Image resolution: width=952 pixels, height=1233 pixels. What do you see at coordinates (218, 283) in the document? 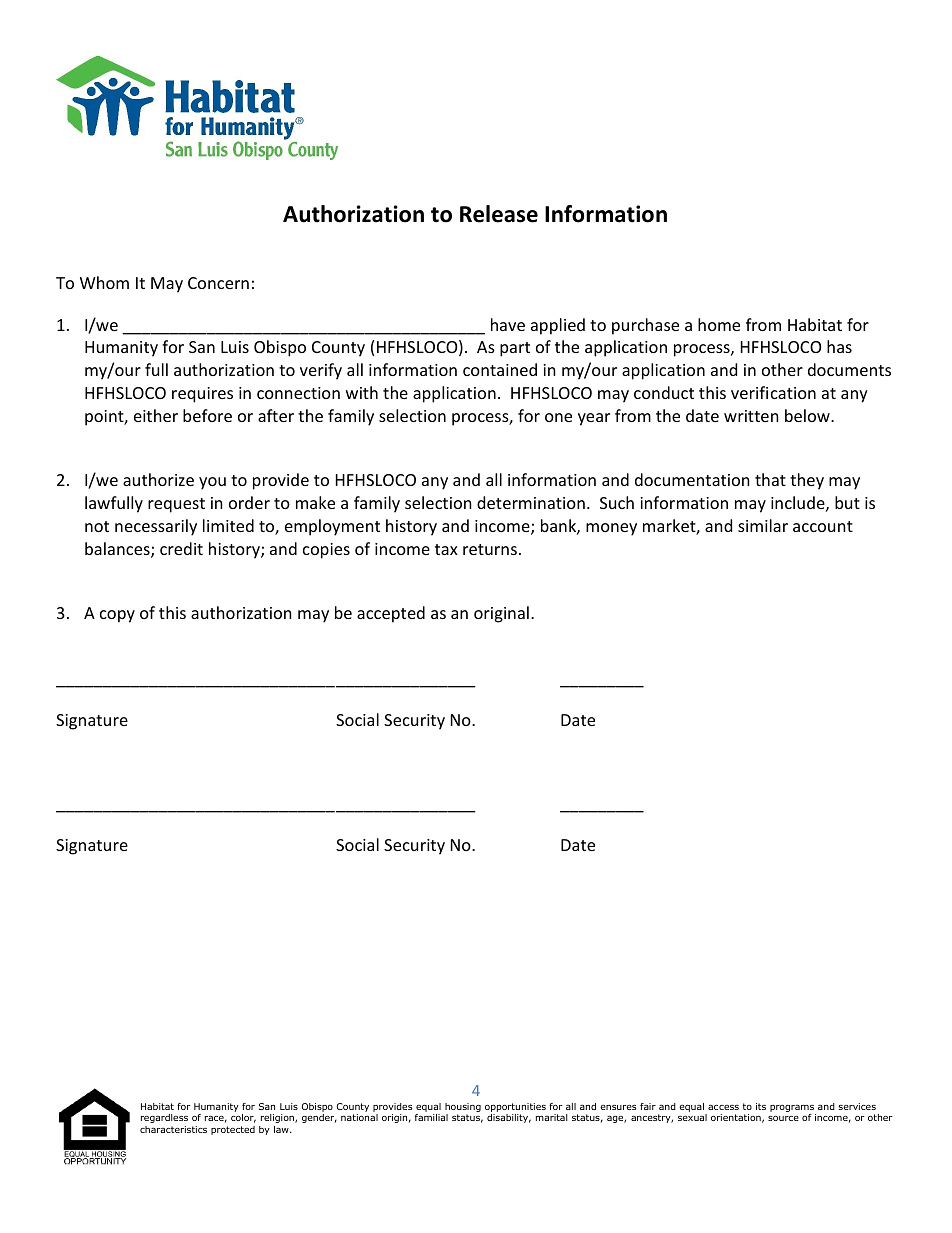
I see `Concern` at bounding box center [218, 283].
